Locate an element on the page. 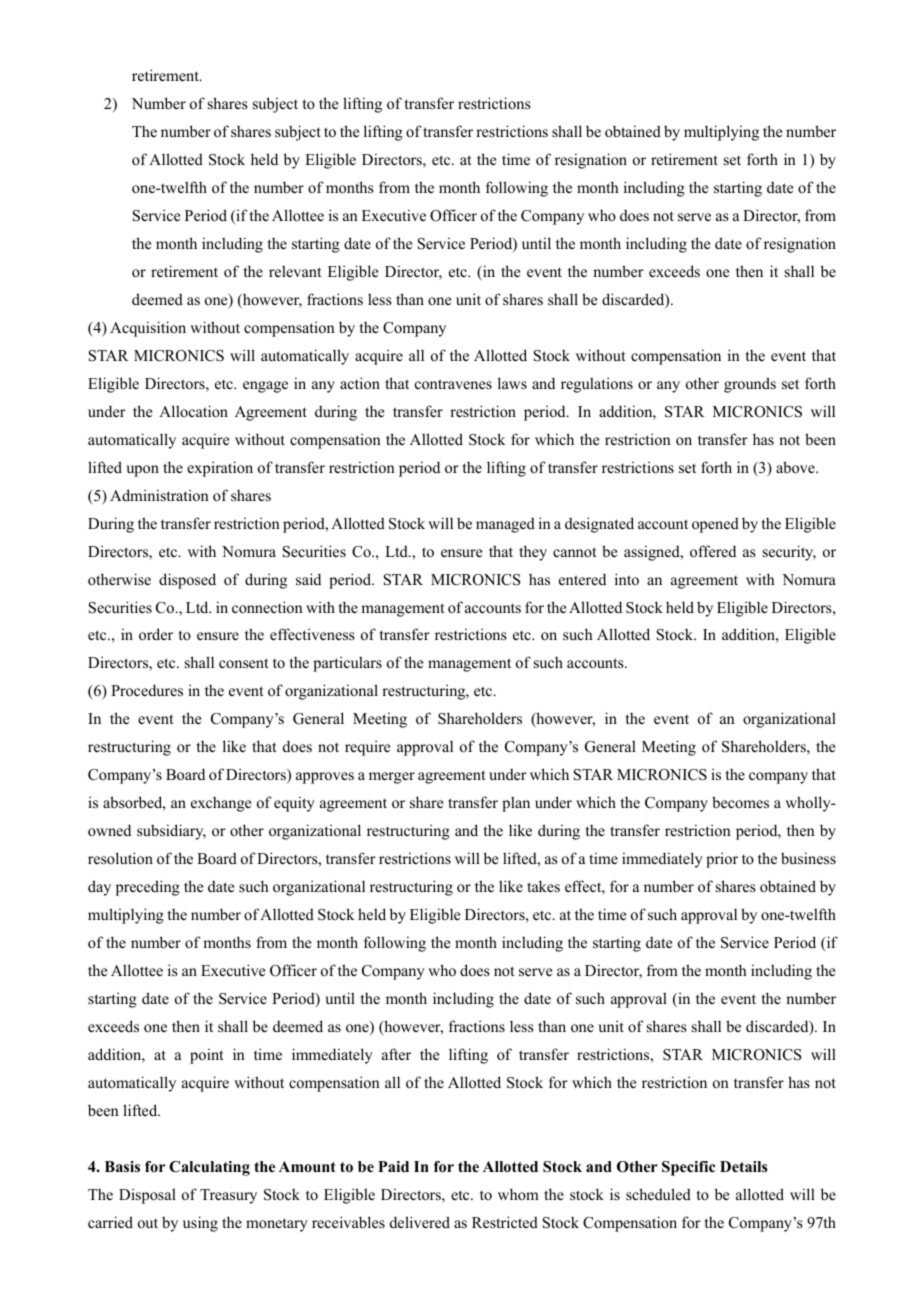 Image resolution: width=924 pixels, height=1308 pixels. preceding is located at coordinates (148, 888).
